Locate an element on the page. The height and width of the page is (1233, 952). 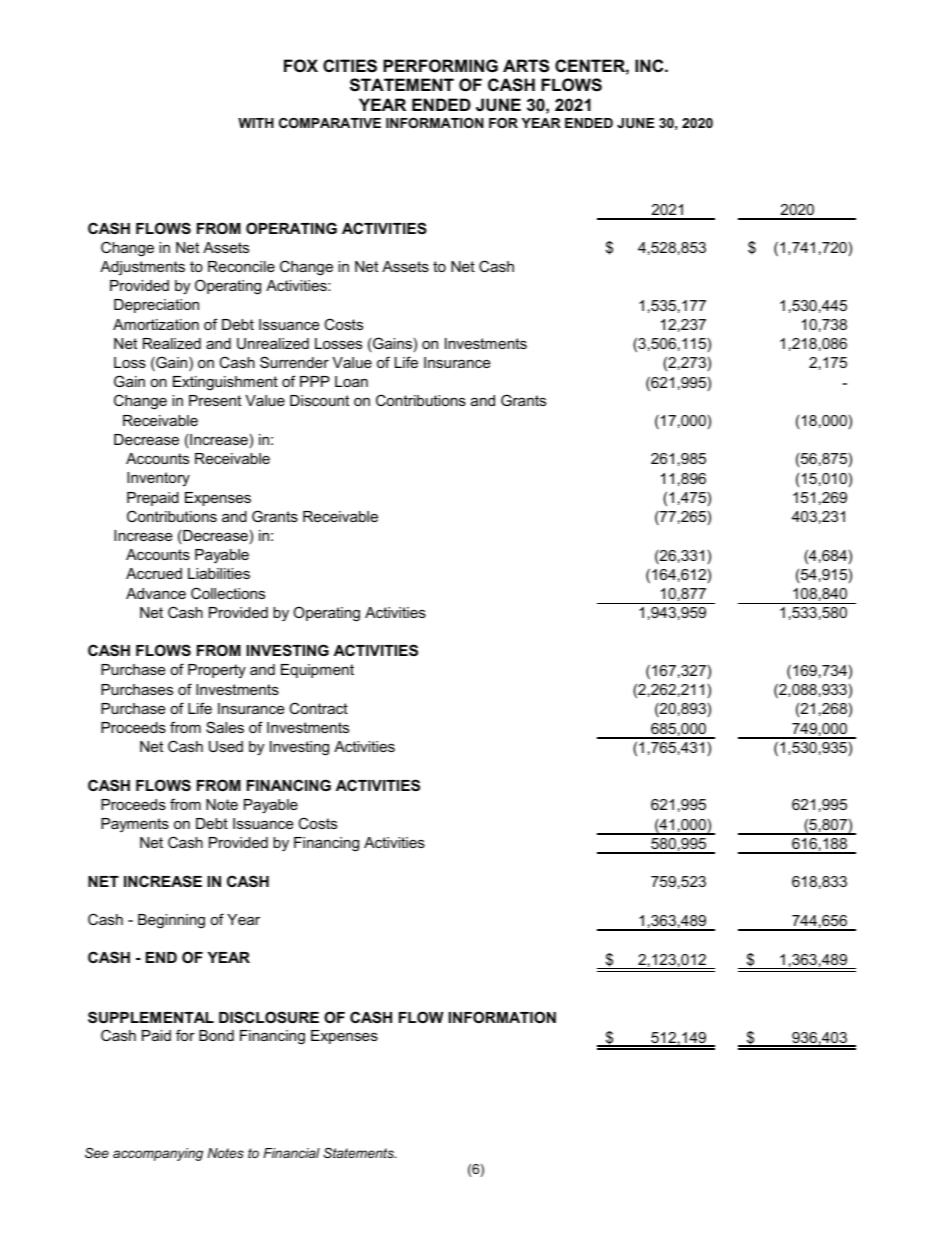
Equipment is located at coordinates (317, 671).
